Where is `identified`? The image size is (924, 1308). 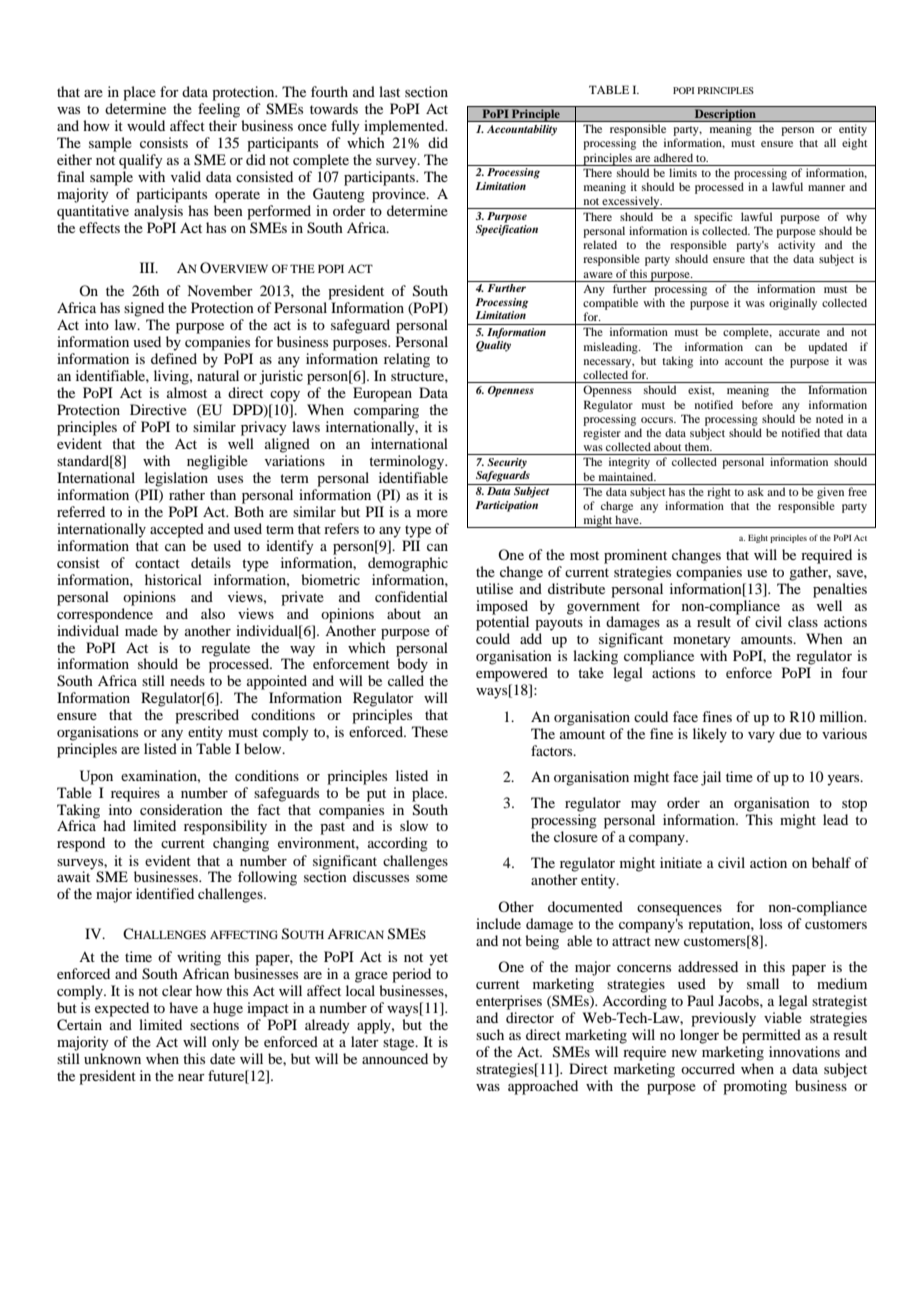 identified is located at coordinates (165, 893).
